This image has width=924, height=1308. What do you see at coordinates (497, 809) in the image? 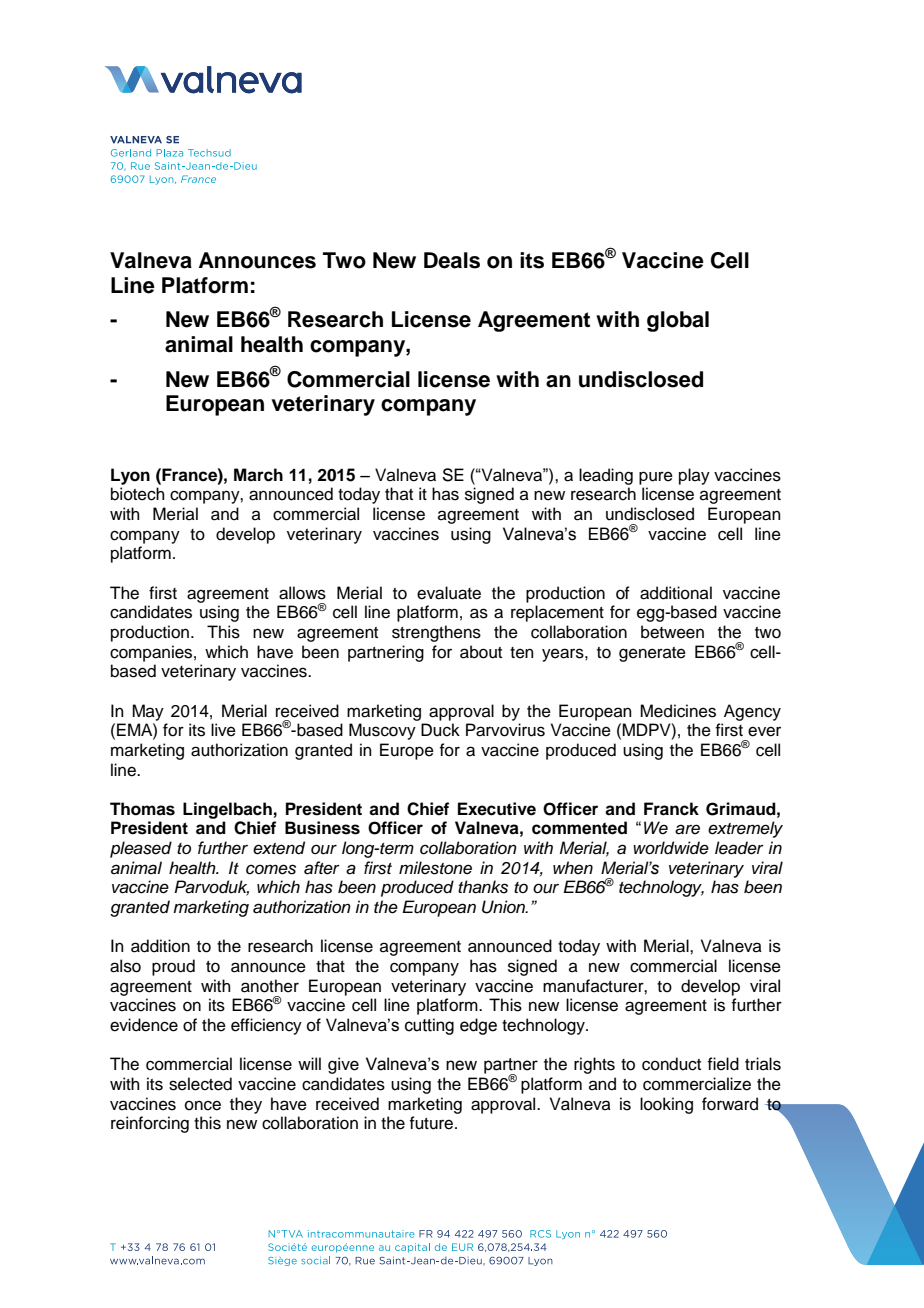
I see `Executive` at bounding box center [497, 809].
